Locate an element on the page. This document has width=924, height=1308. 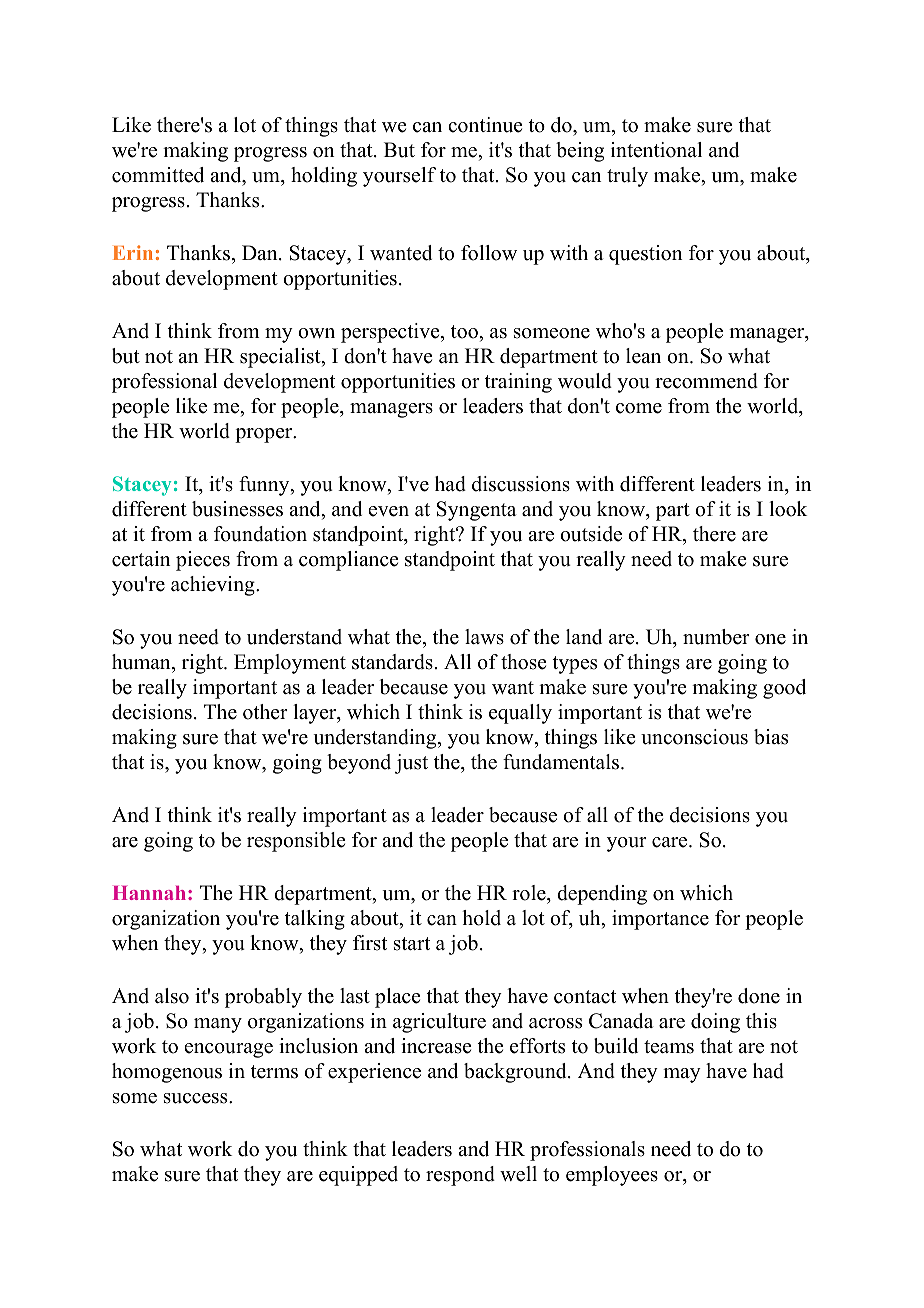
intentional is located at coordinates (656, 150).
